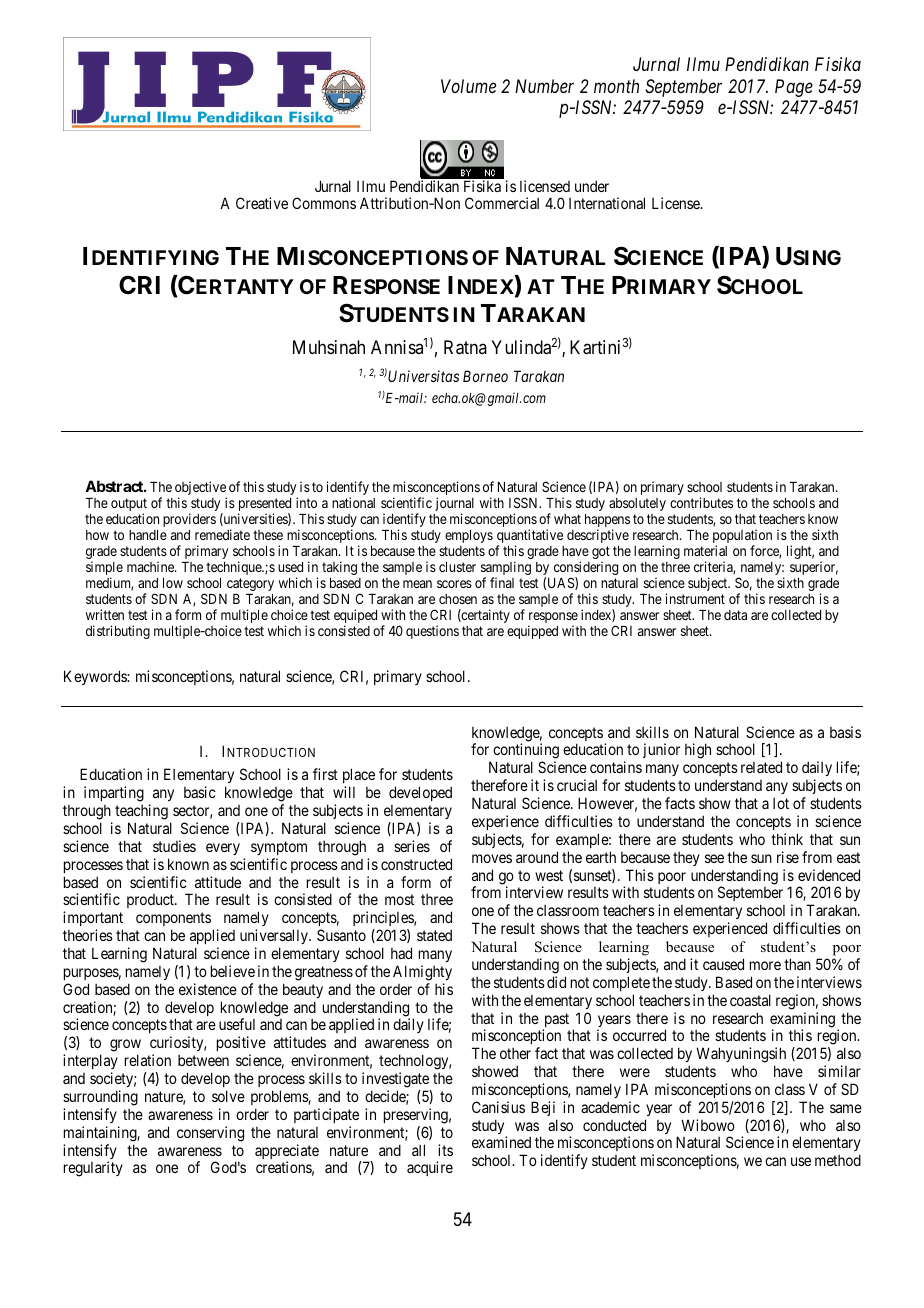  I want to click on questions, so click(432, 632).
